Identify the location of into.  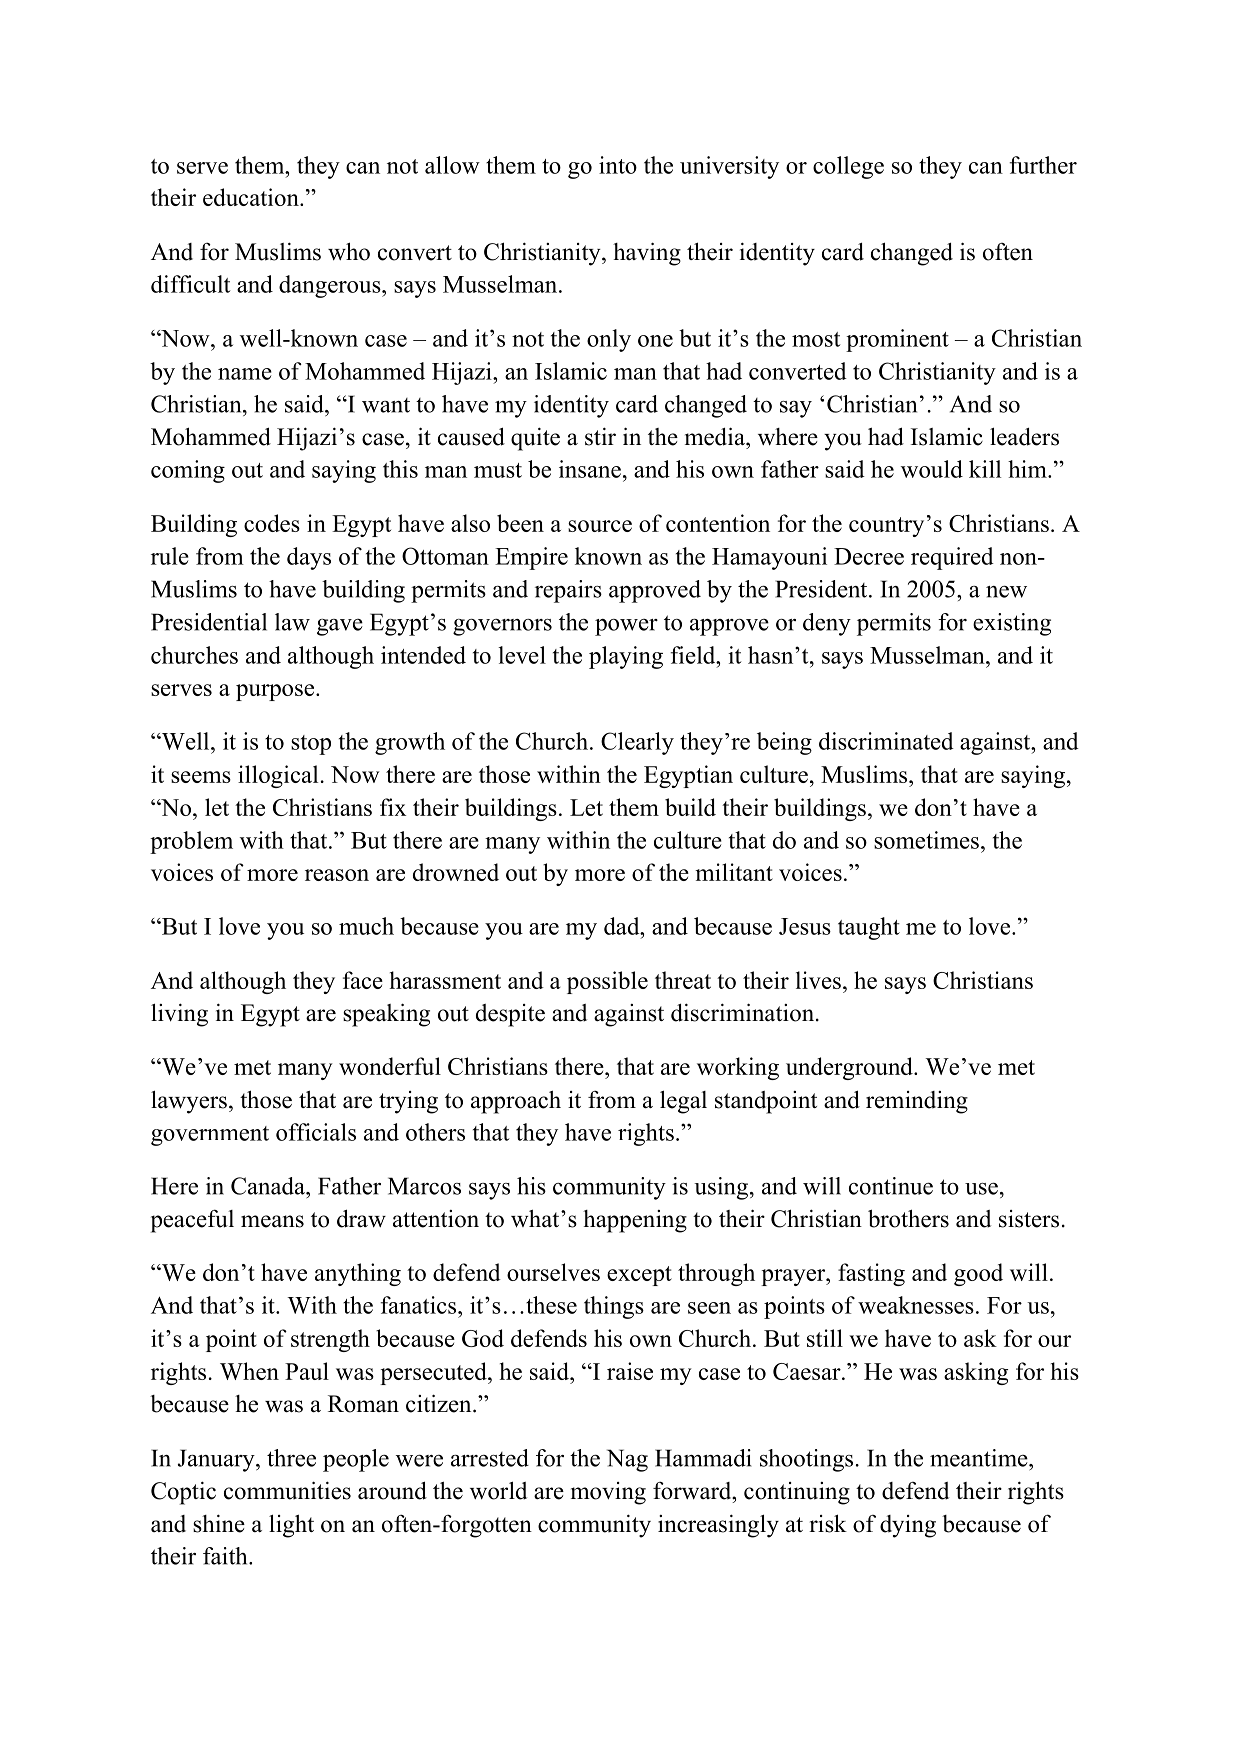
(618, 165).
